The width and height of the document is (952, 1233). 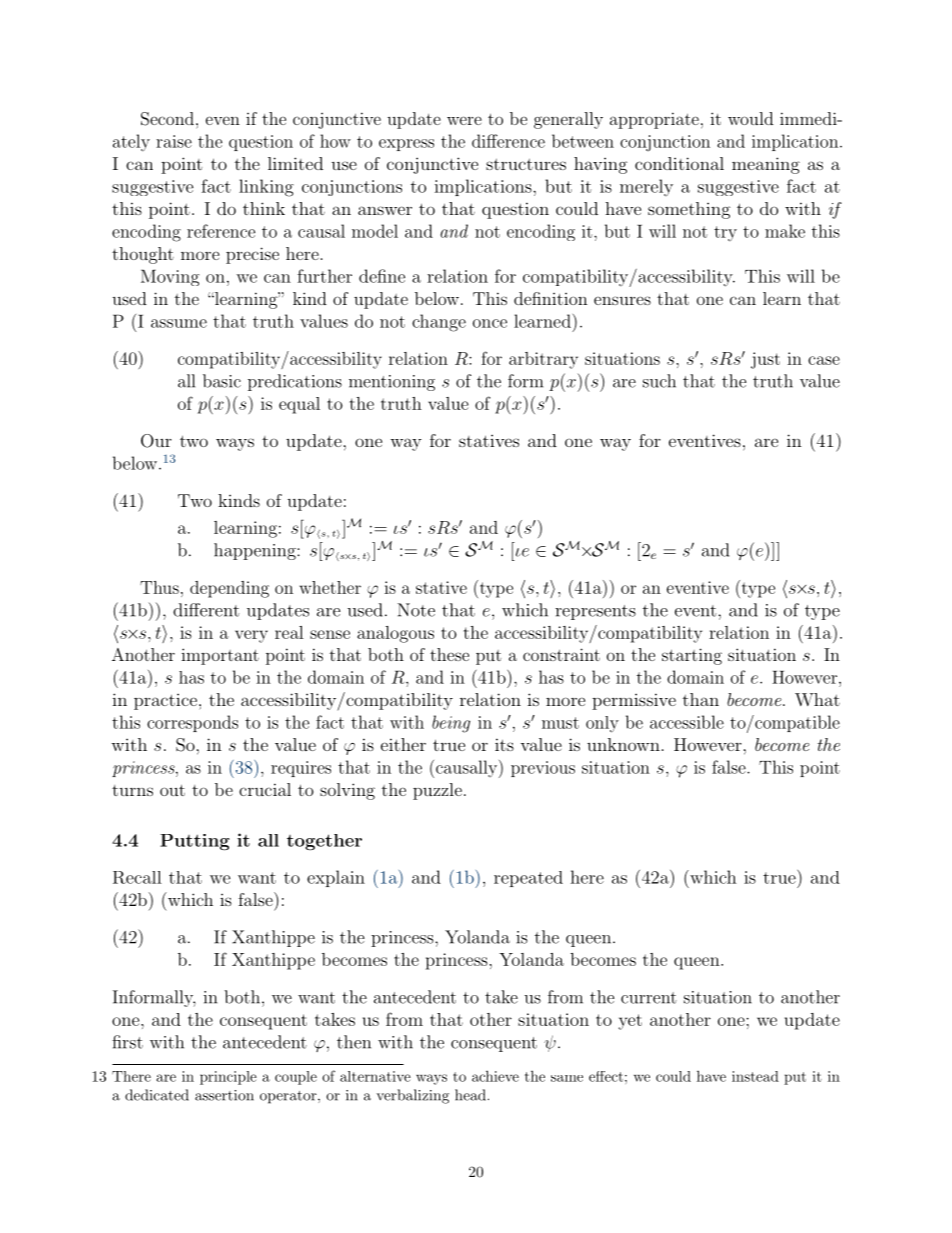 I want to click on principle, so click(x=228, y=1078).
